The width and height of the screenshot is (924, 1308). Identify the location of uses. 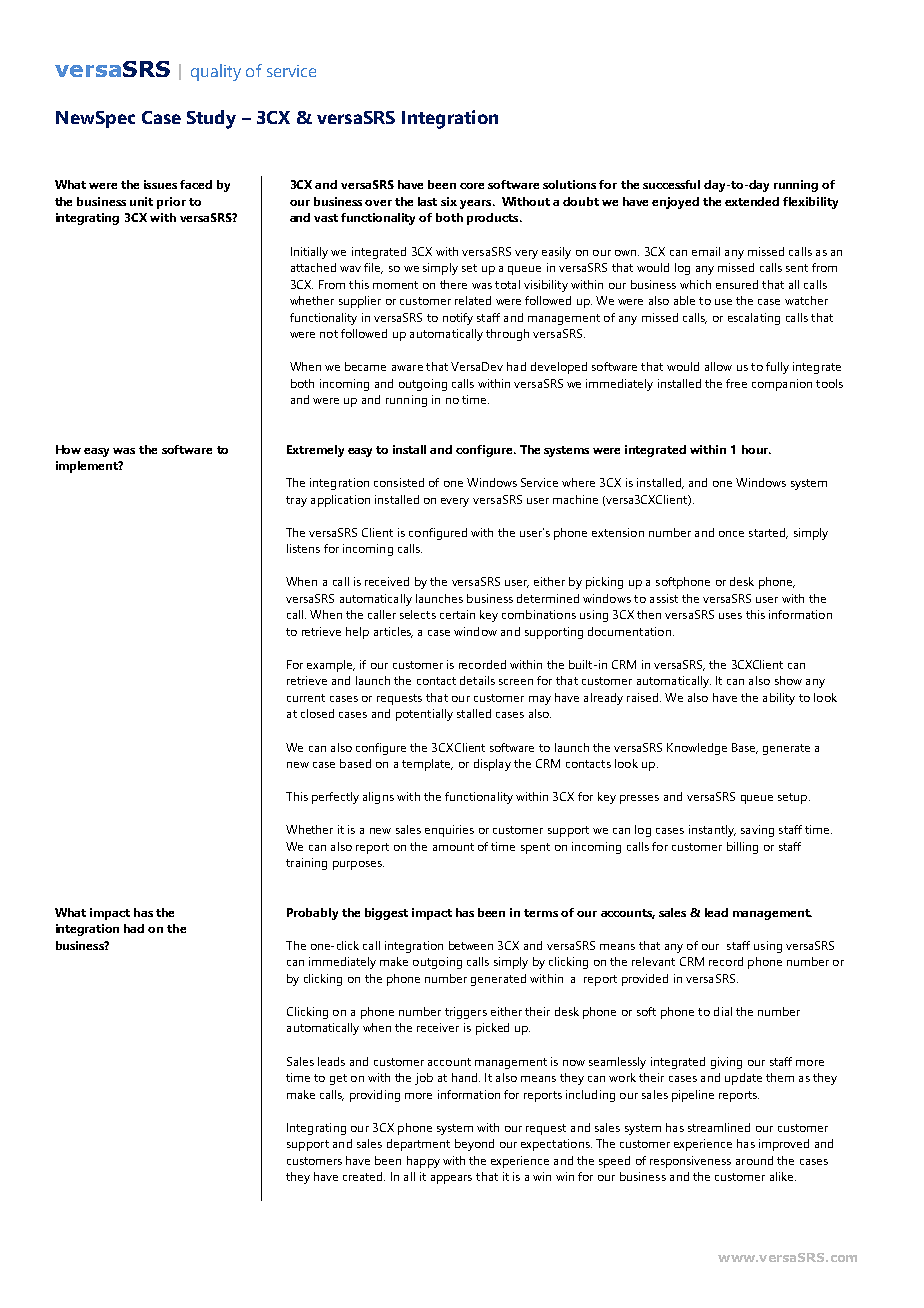
(730, 616).
